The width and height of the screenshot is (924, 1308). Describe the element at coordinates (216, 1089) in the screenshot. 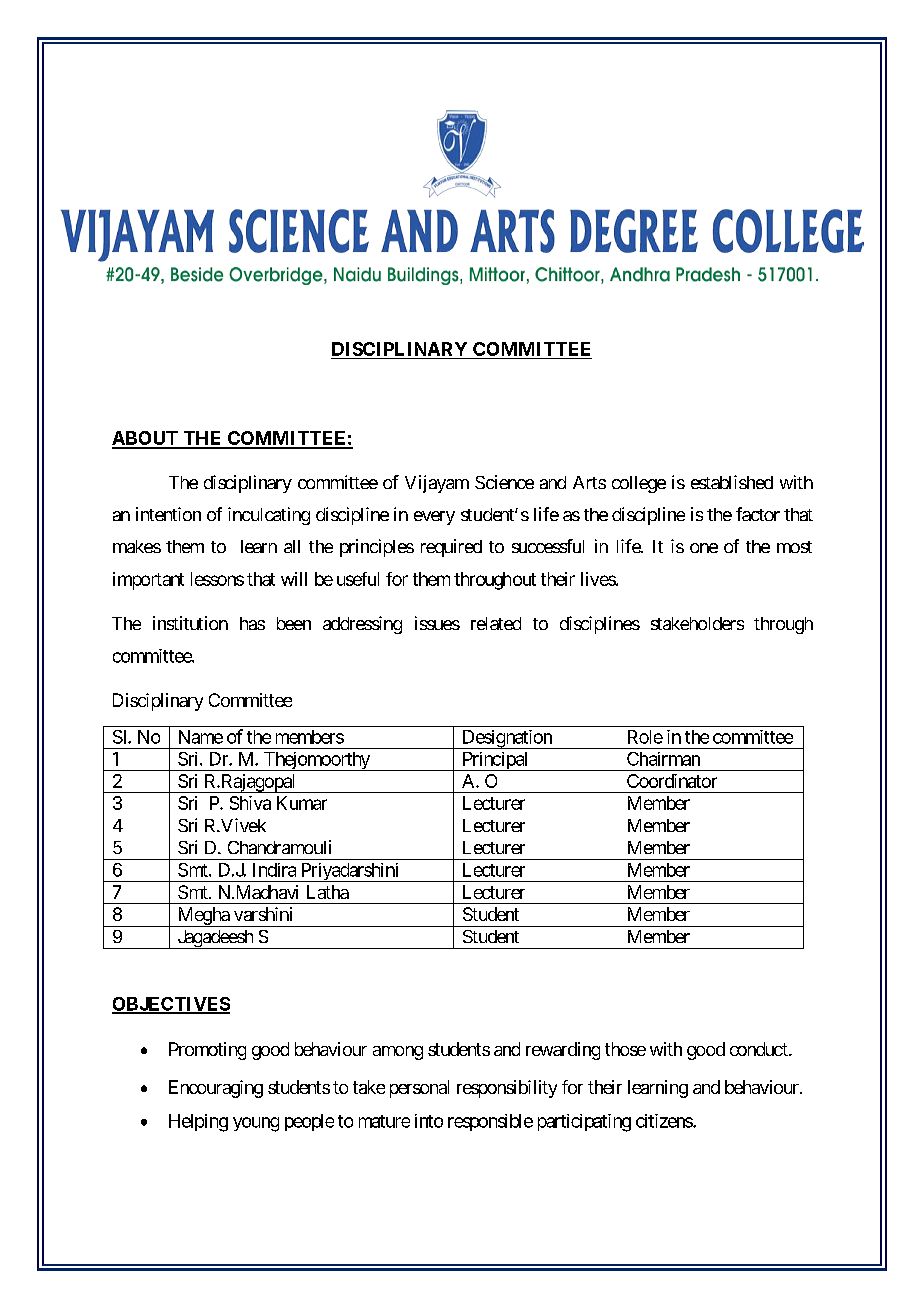

I see `Encouraging` at that location.
